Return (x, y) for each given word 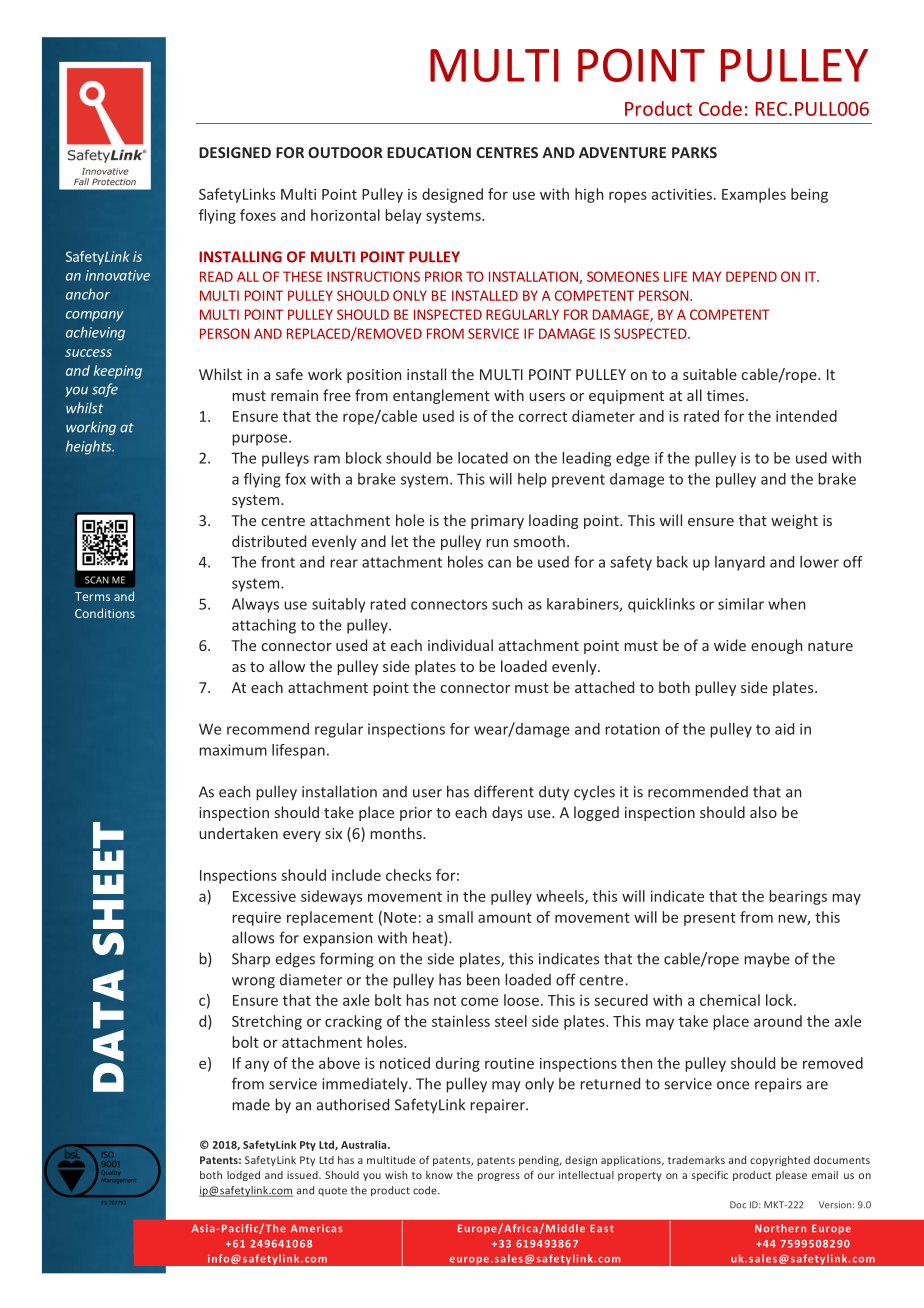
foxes (258, 215)
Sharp (251, 959)
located (483, 458)
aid (784, 729)
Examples (754, 195)
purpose (261, 440)
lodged (243, 1176)
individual (460, 645)
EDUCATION (429, 152)
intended (806, 416)
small (455, 917)
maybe (767, 960)
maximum (233, 750)
